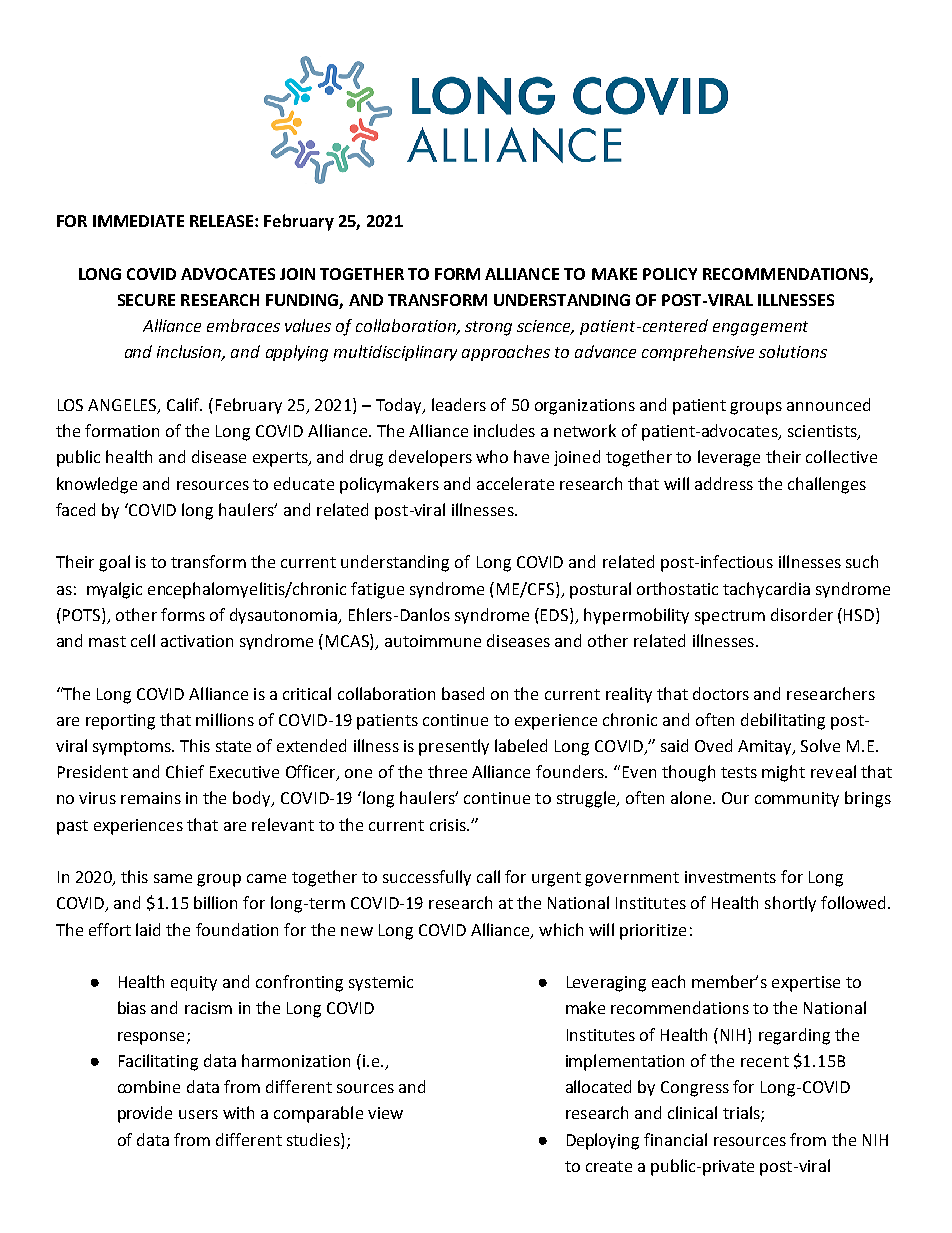  I want to click on accelerate, so click(515, 483).
